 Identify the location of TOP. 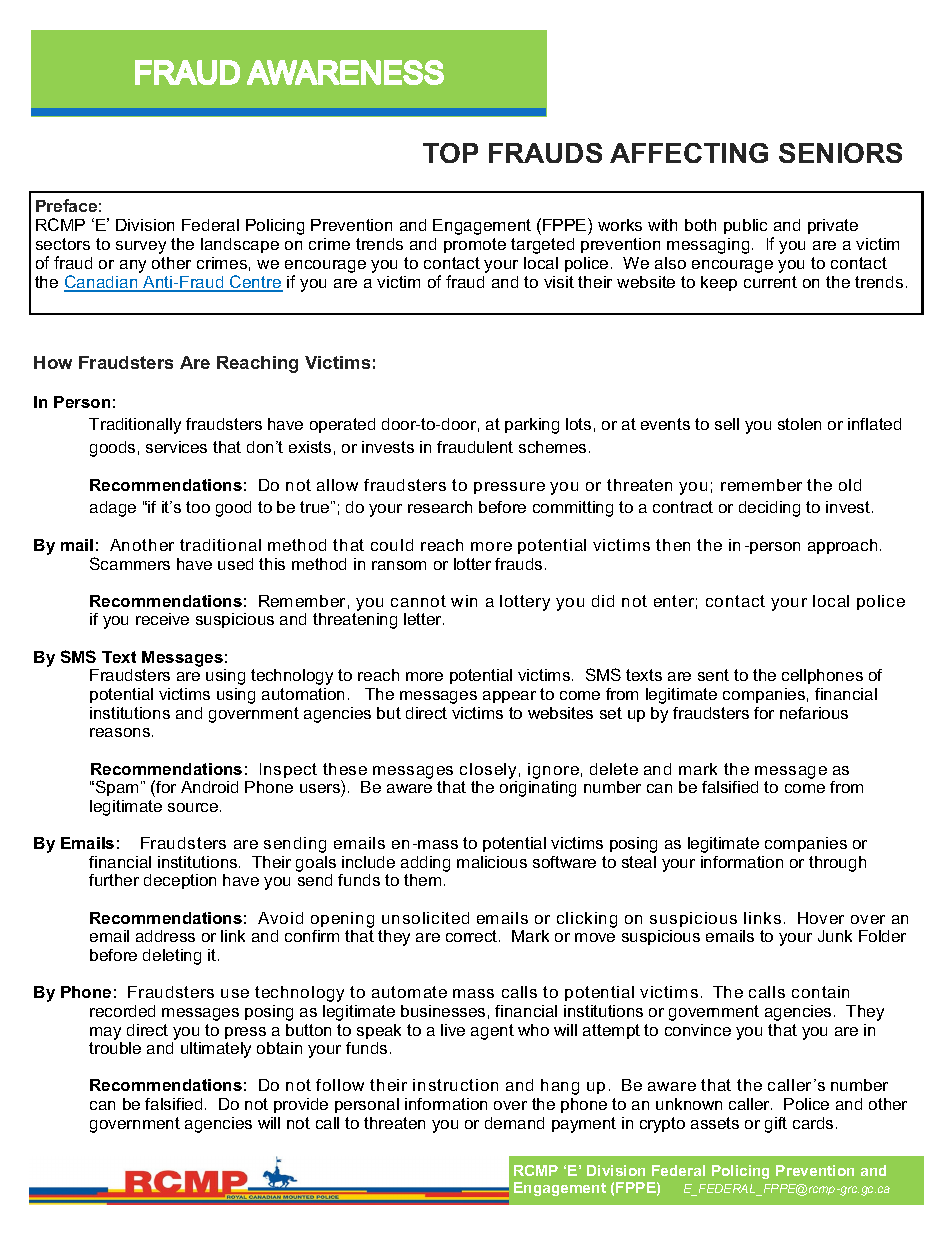
(450, 153).
